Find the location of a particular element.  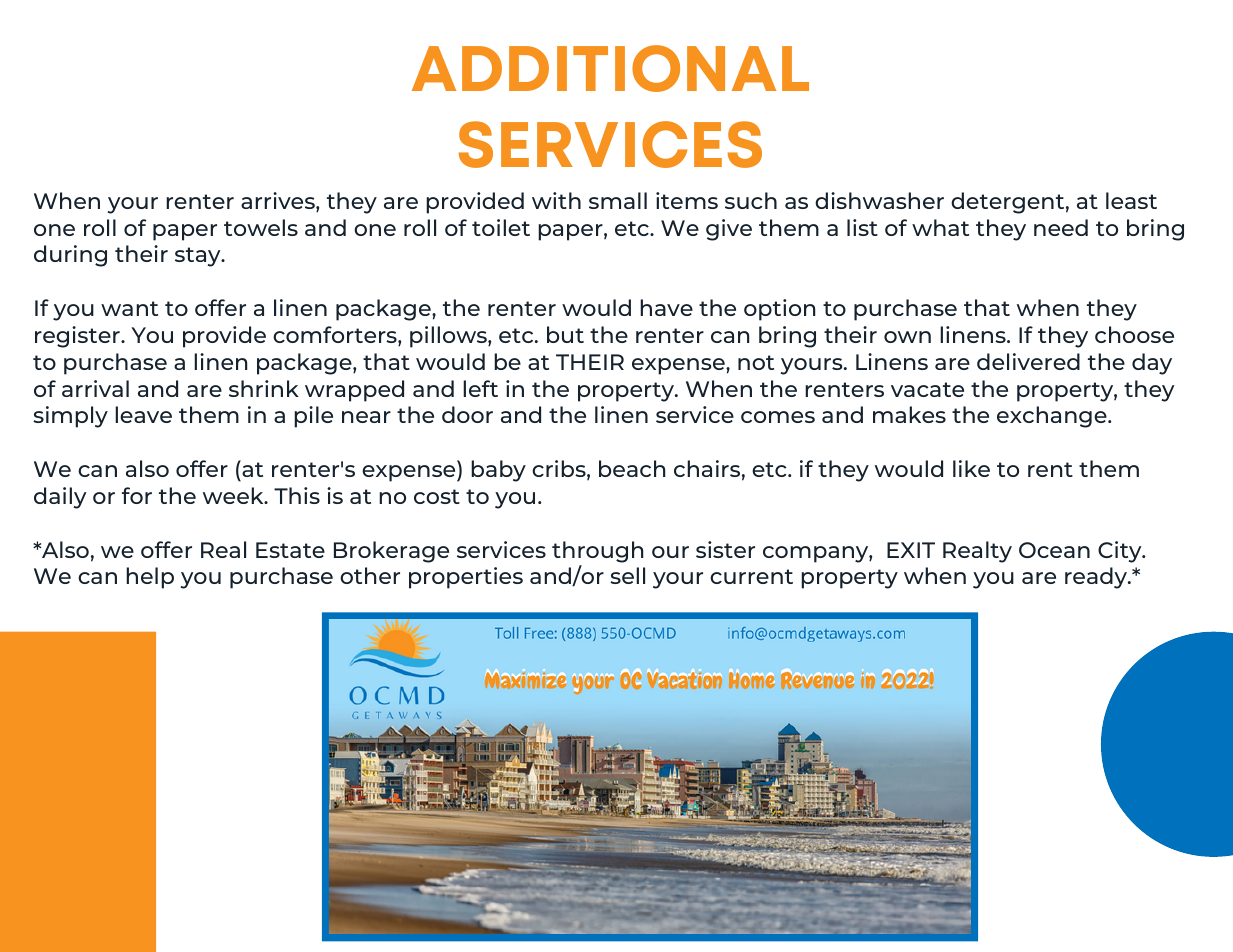

least is located at coordinates (1131, 200).
